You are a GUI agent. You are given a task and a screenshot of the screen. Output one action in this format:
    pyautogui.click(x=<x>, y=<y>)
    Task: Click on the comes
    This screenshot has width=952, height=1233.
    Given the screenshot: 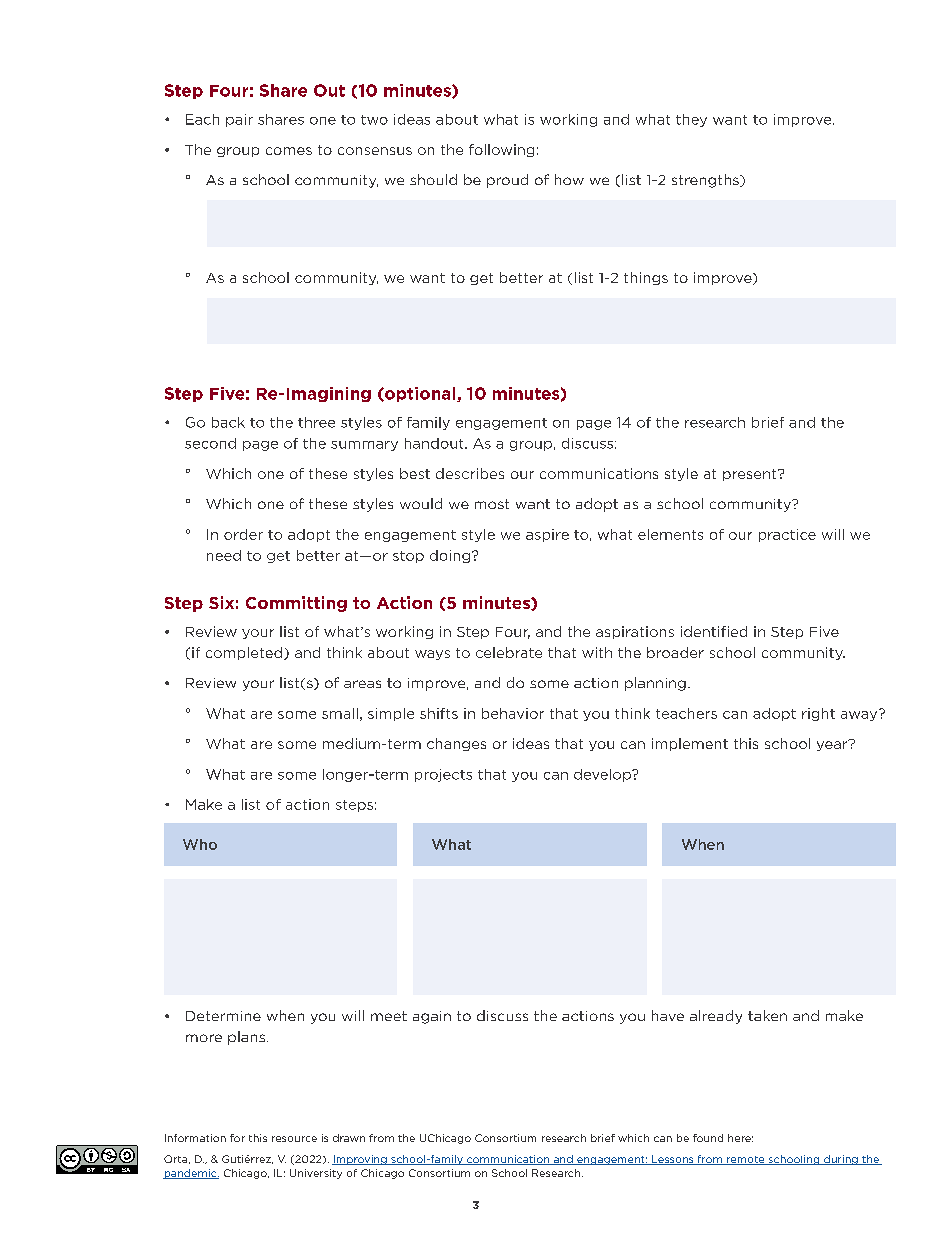 What is the action you would take?
    pyautogui.click(x=289, y=151)
